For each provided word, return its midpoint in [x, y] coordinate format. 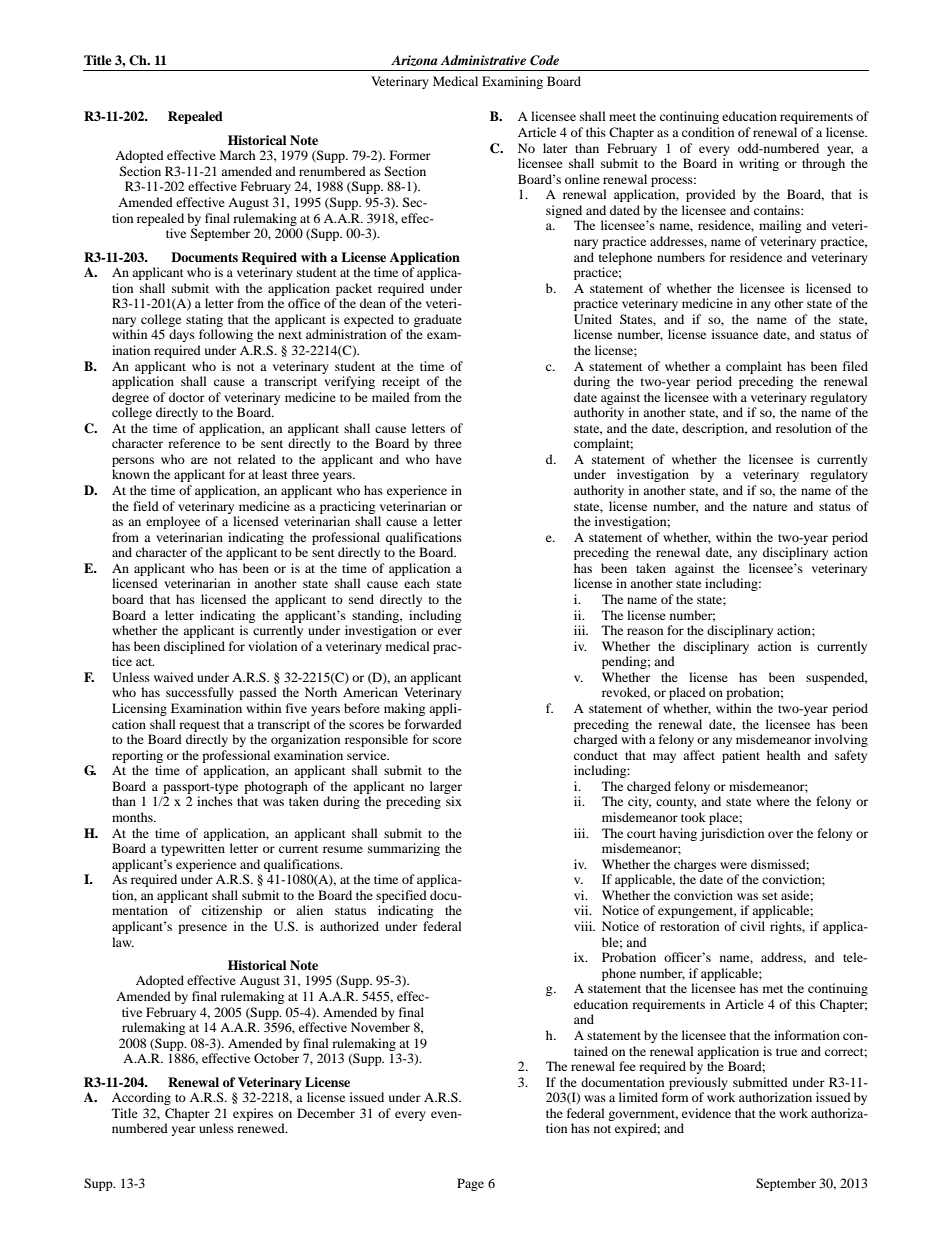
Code [544, 60]
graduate [438, 320]
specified [401, 896]
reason [645, 631]
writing [759, 164]
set [770, 896]
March [238, 155]
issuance [735, 334]
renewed [262, 1128]
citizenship [232, 911]
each [417, 583]
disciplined [194, 647]
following [226, 335]
